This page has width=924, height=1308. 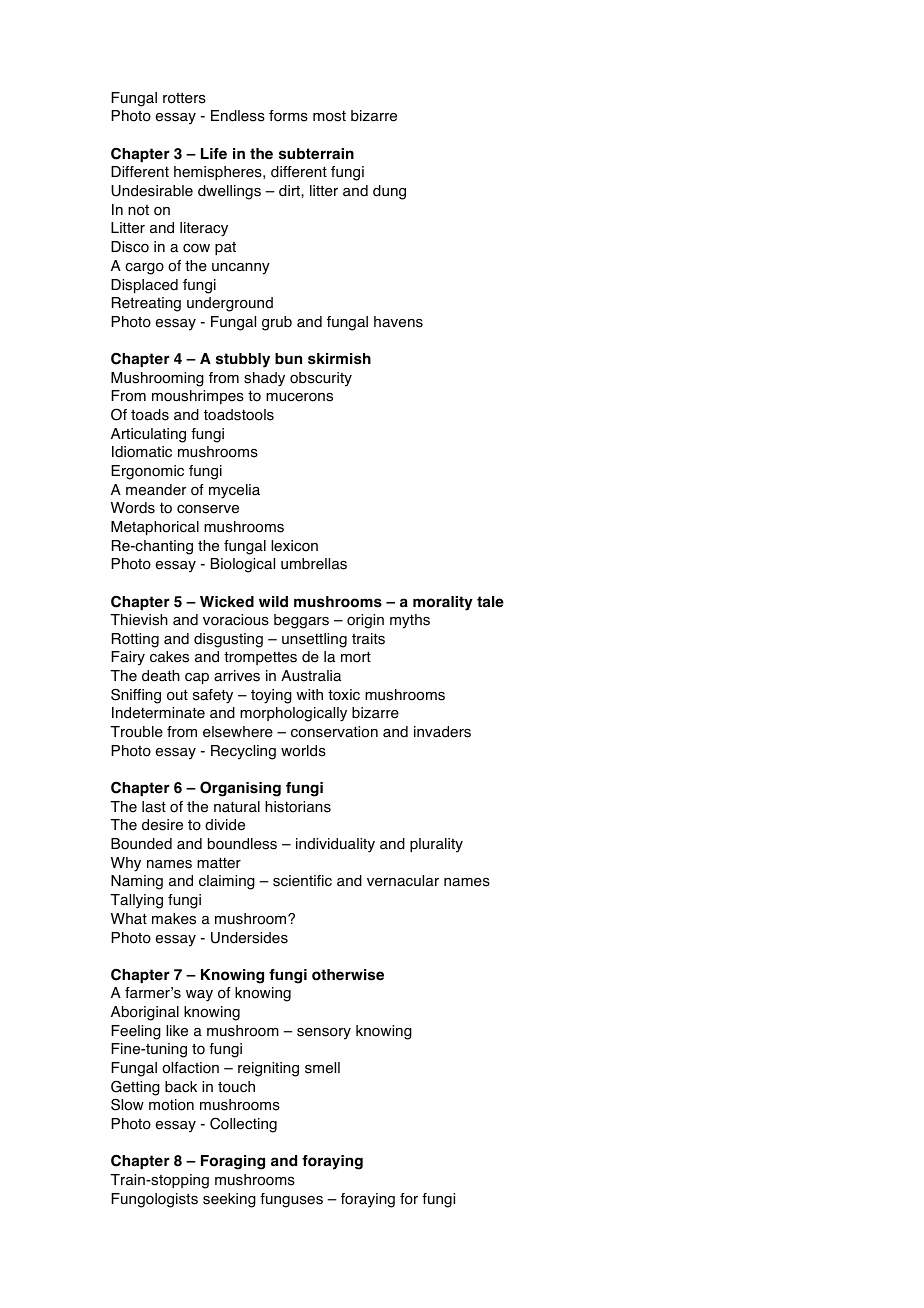 I want to click on cakes, so click(x=169, y=657).
